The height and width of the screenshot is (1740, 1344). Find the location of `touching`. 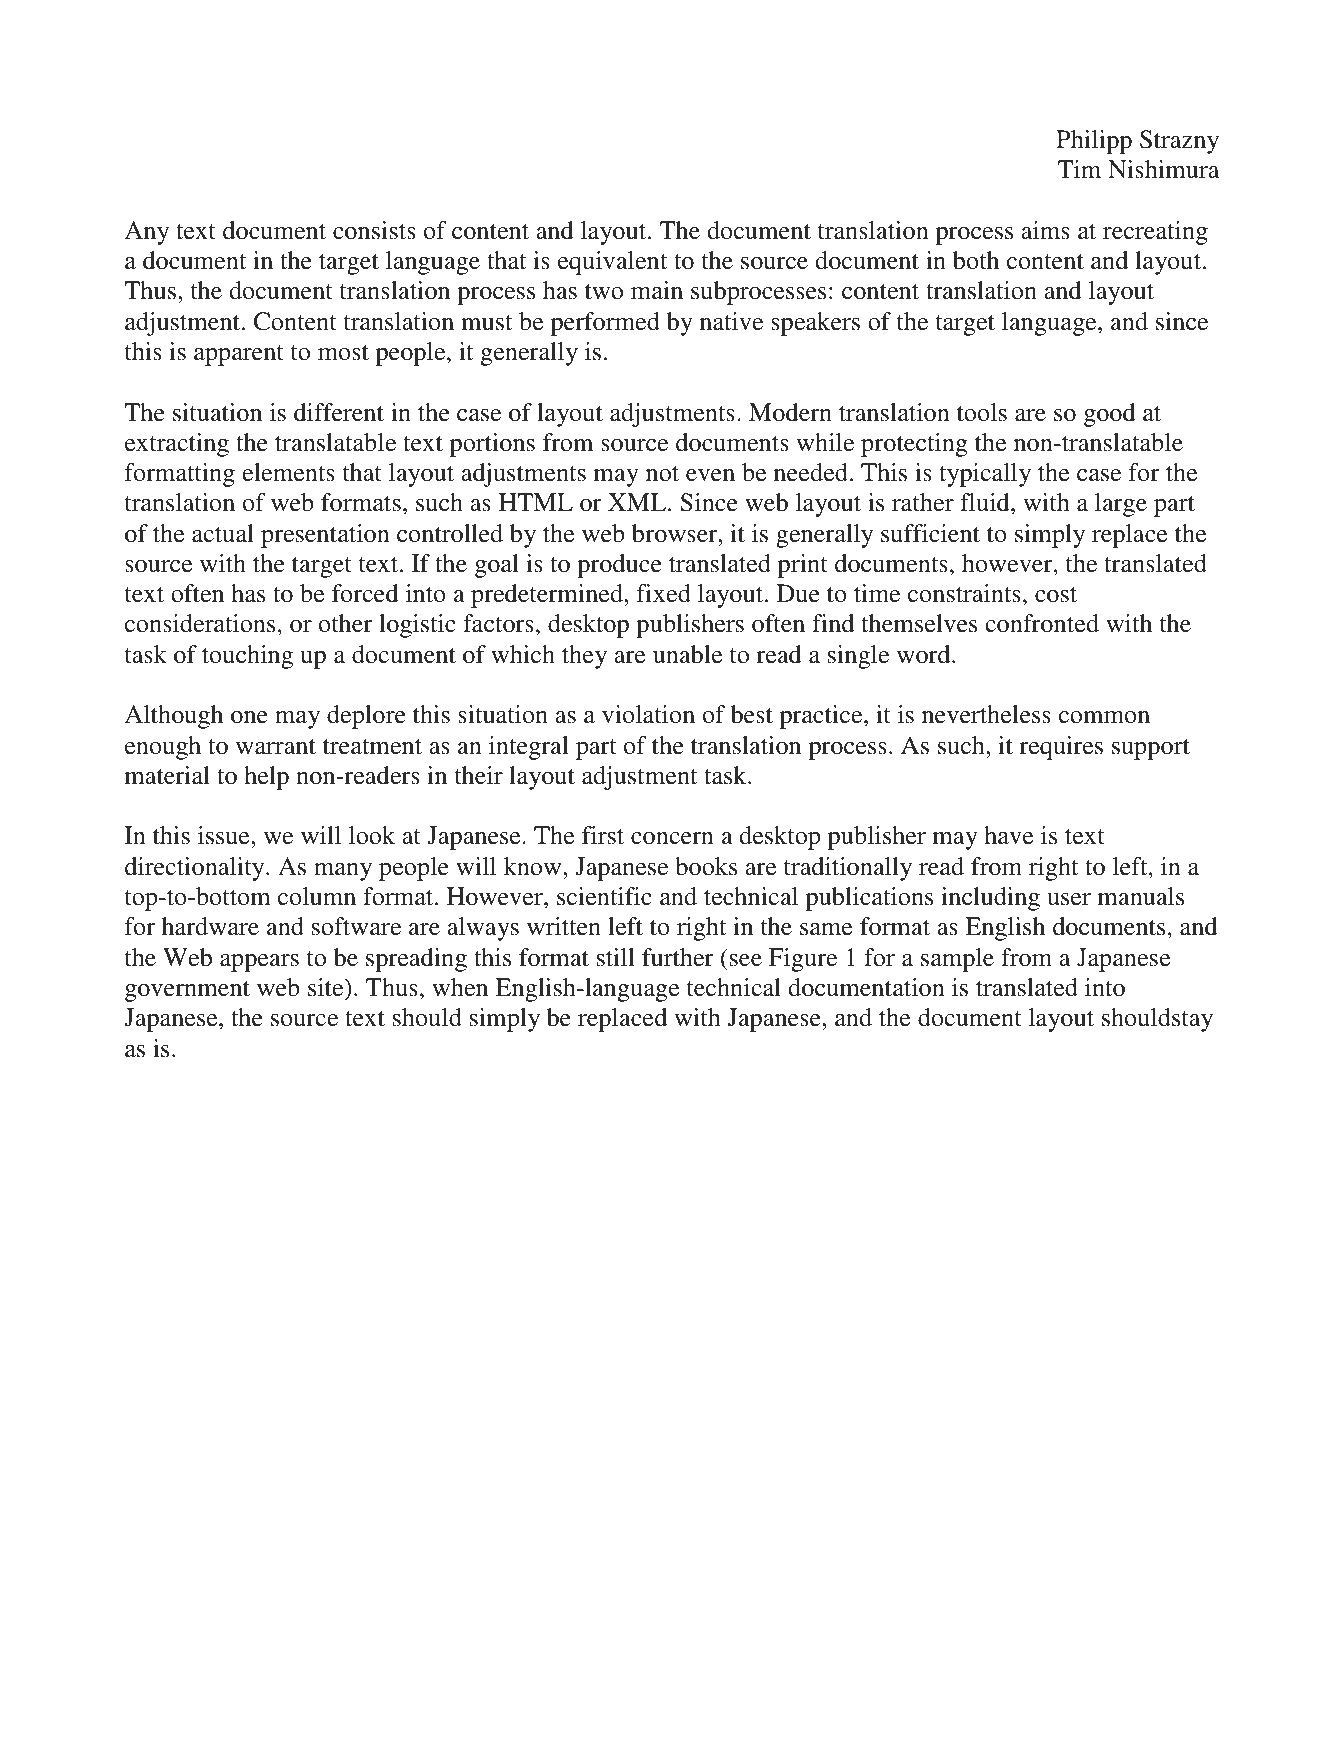

touching is located at coordinates (247, 657).
